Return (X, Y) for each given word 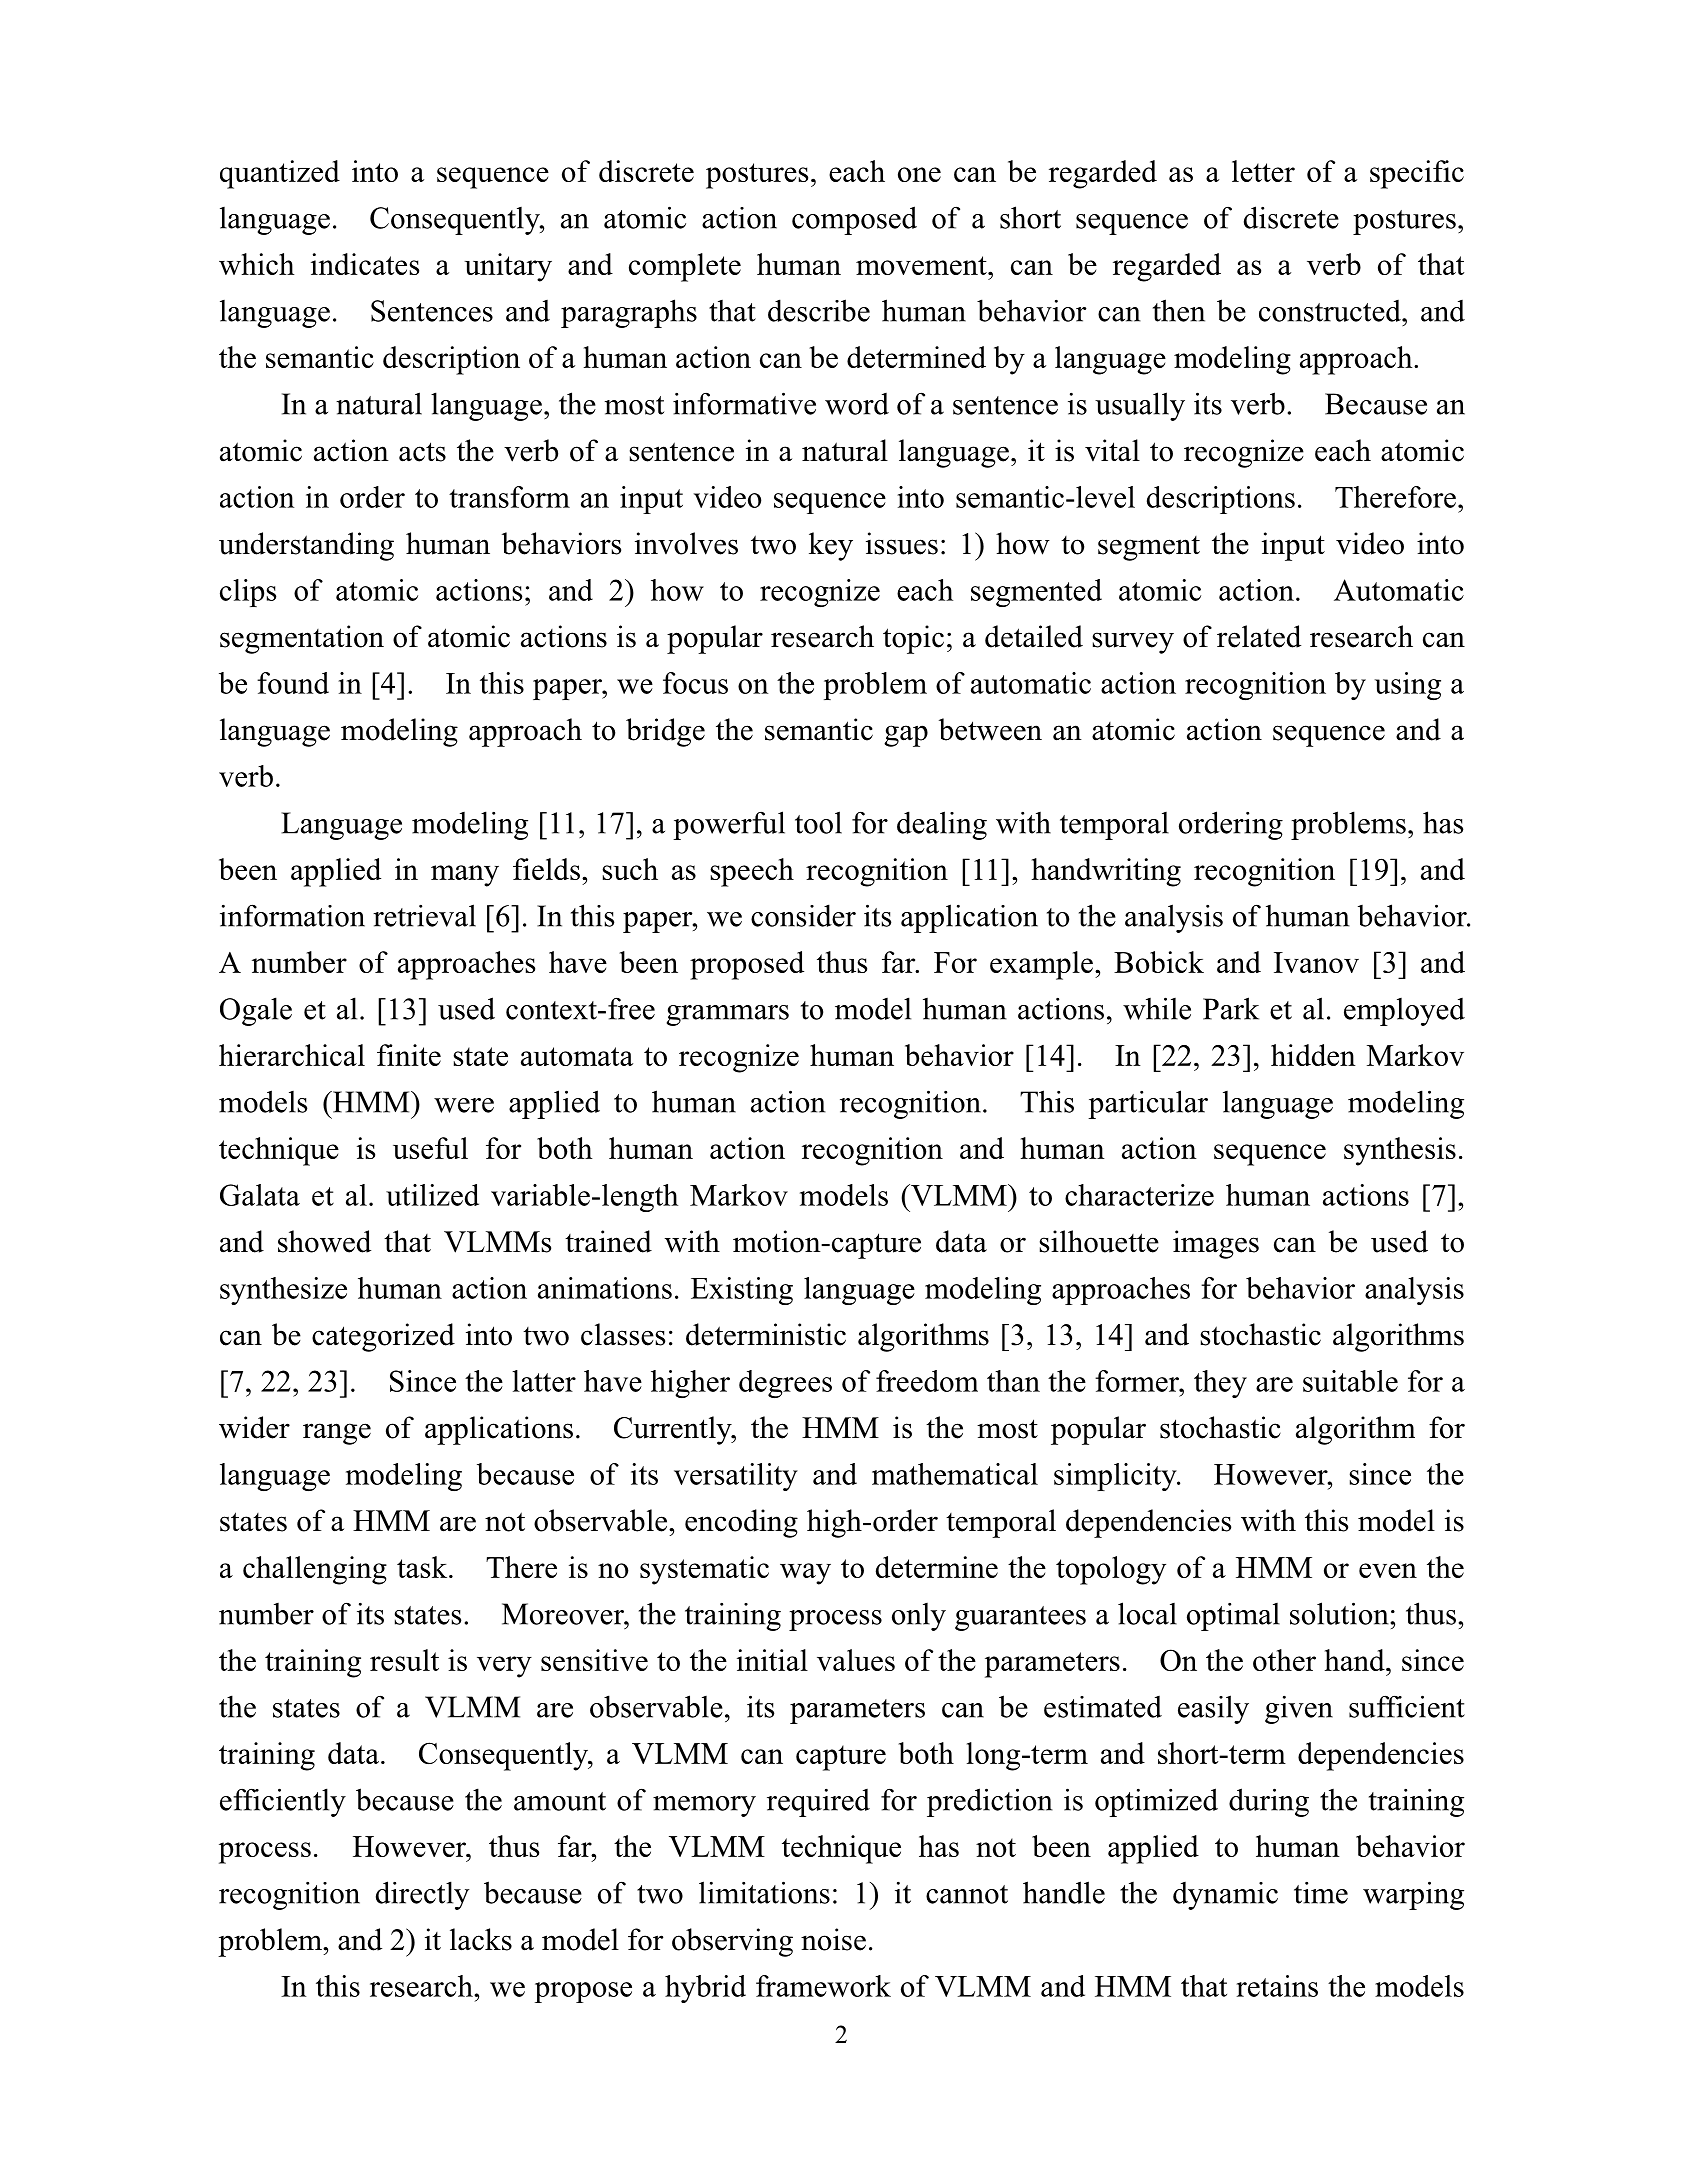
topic (913, 639)
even (1388, 1570)
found (293, 683)
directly (423, 1895)
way (805, 1574)
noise (833, 1939)
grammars (728, 1015)
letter (1263, 171)
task (423, 1567)
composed (854, 220)
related (1259, 636)
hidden (1313, 1055)
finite (409, 1055)
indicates (365, 264)
